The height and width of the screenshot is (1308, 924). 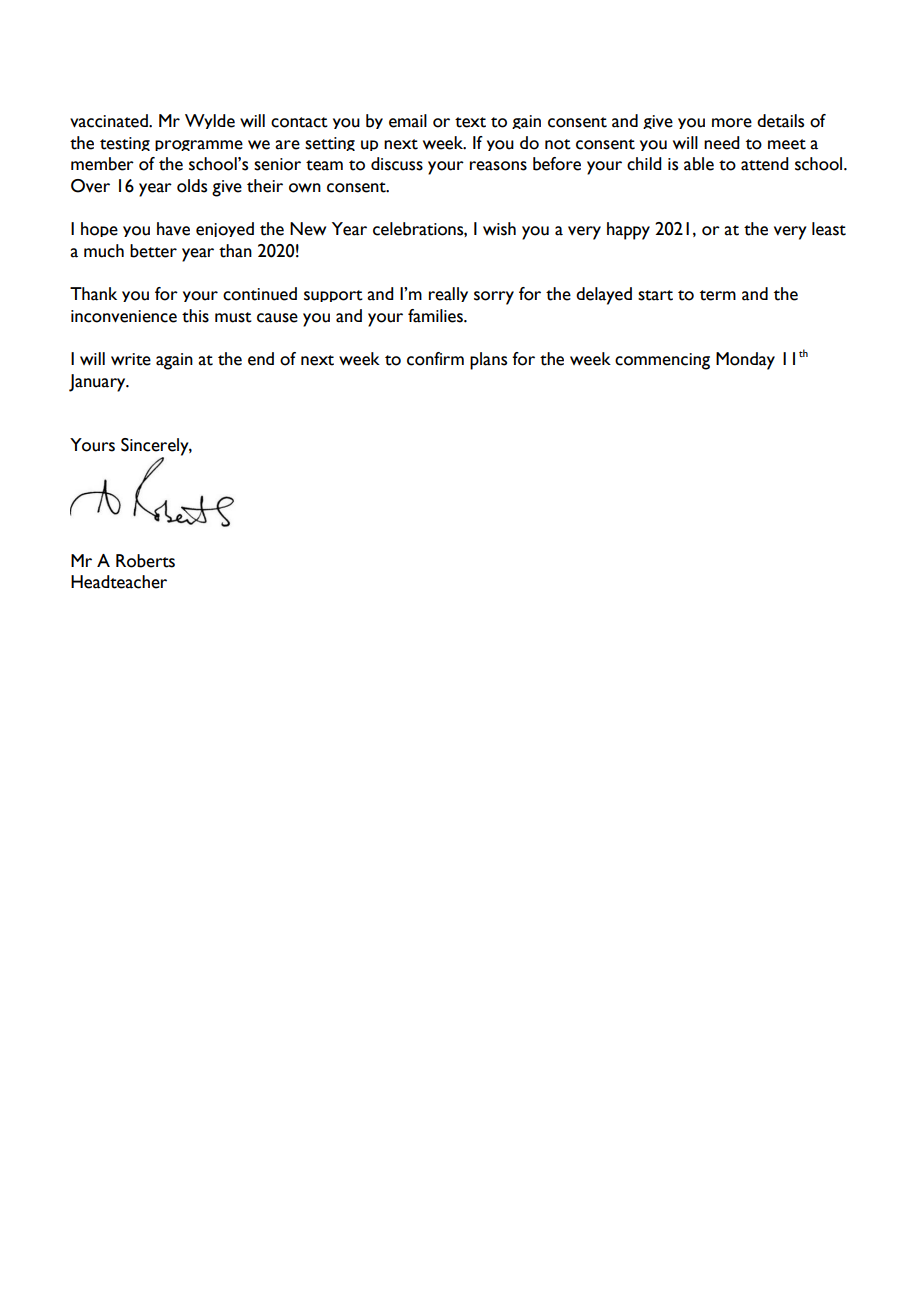 What do you see at coordinates (199, 145) in the screenshot?
I see `programme` at bounding box center [199, 145].
